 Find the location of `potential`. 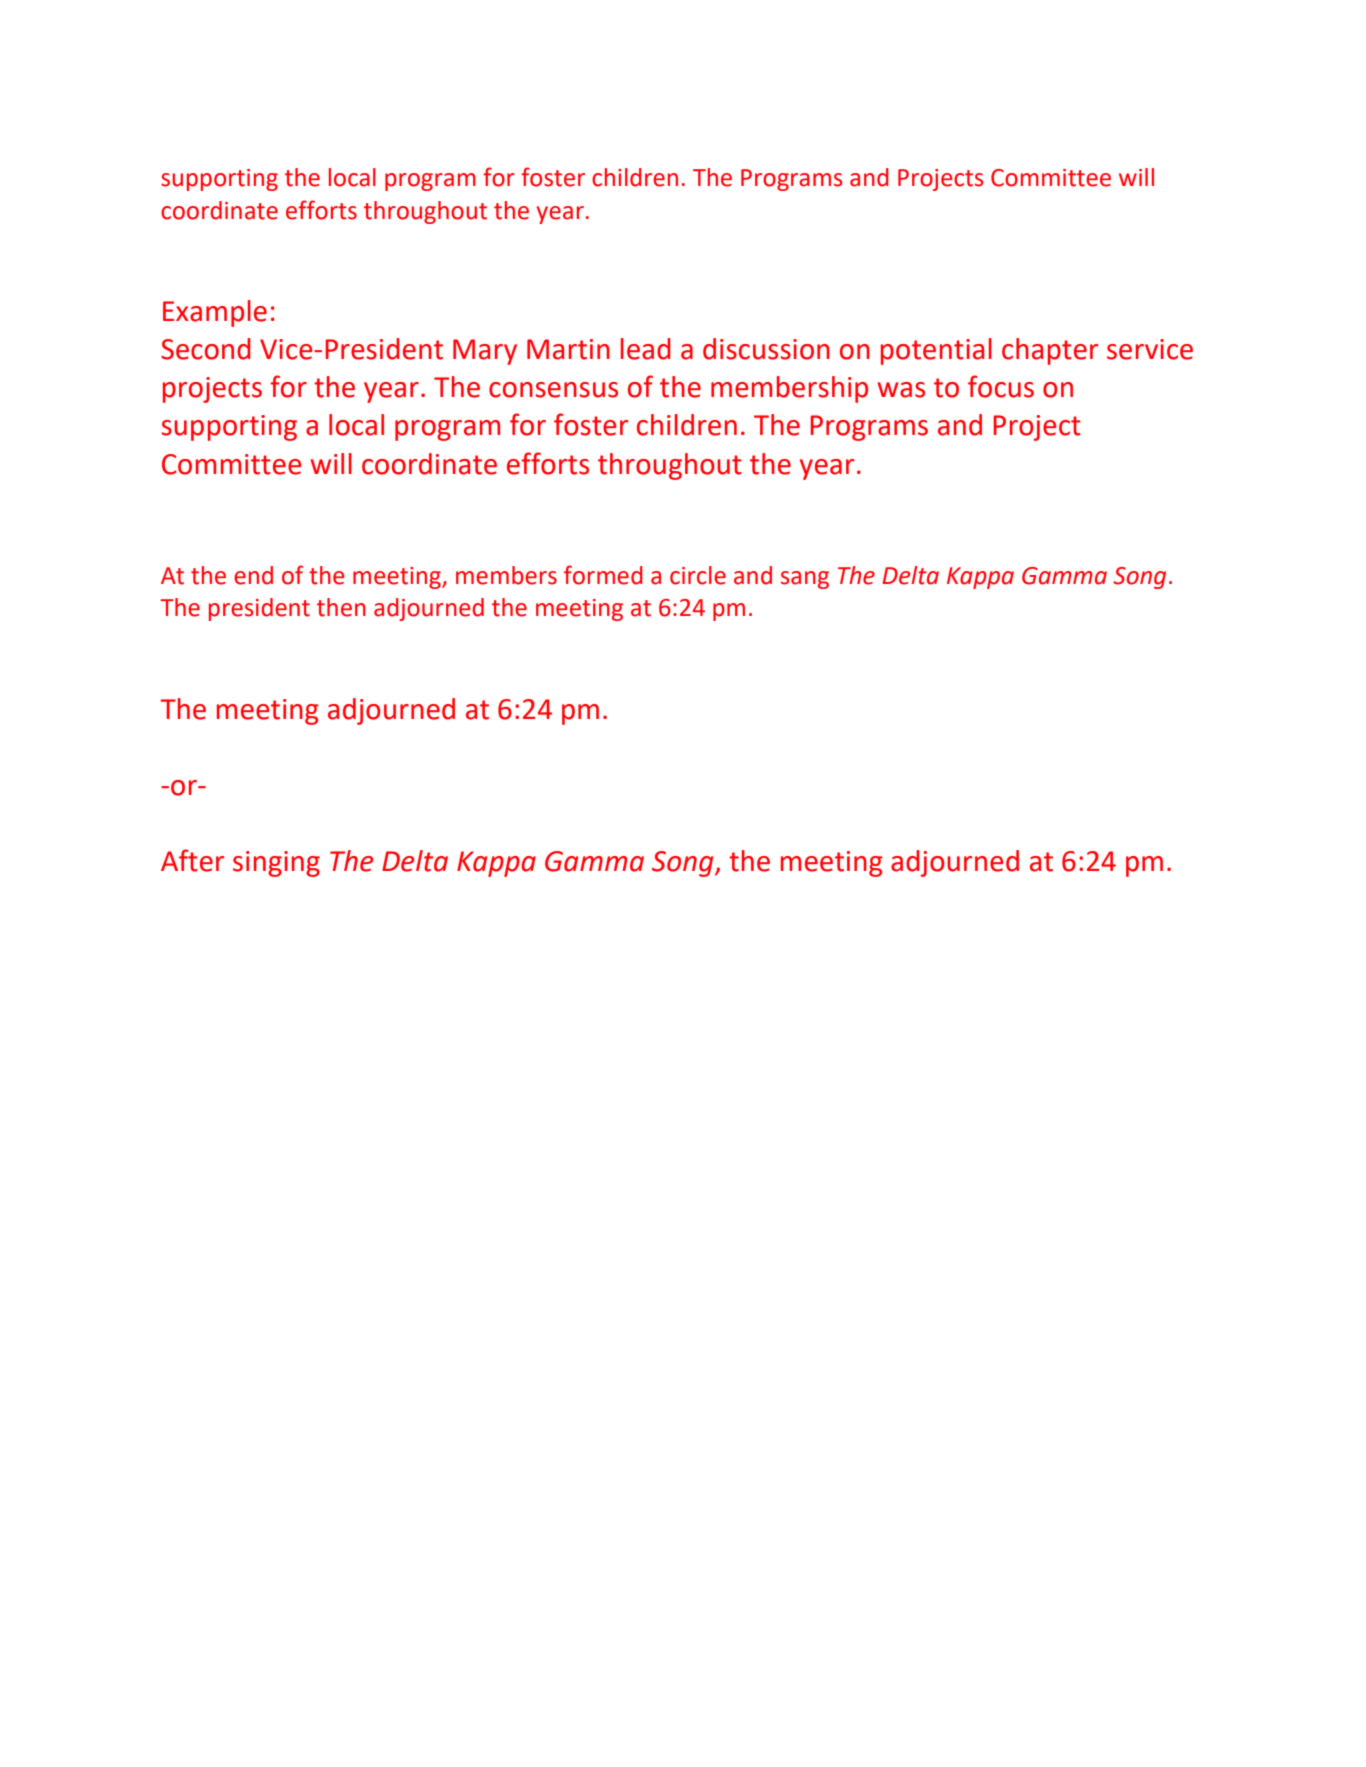

potential is located at coordinates (936, 351).
